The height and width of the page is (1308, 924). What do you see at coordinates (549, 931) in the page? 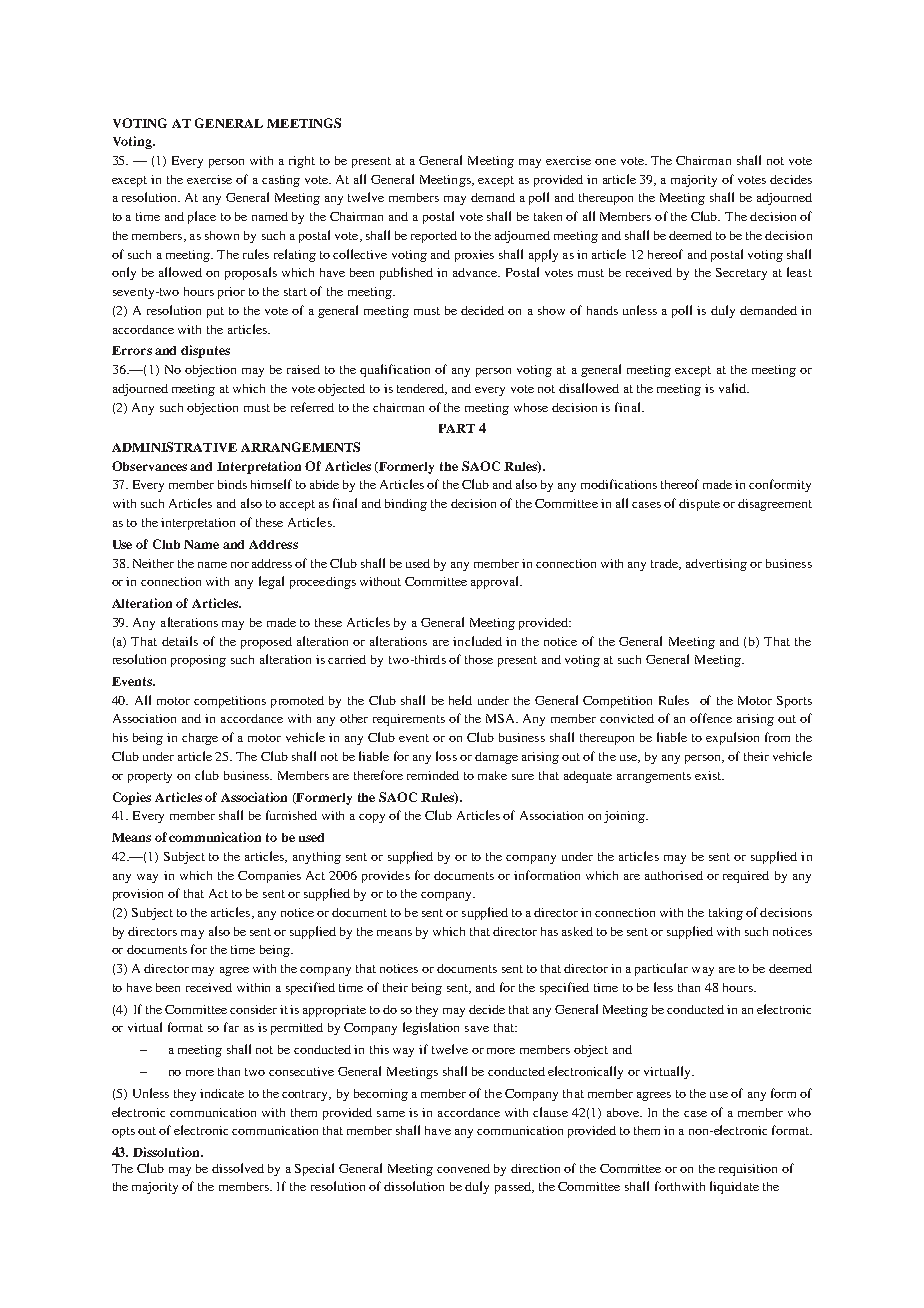
I see `has` at bounding box center [549, 931].
